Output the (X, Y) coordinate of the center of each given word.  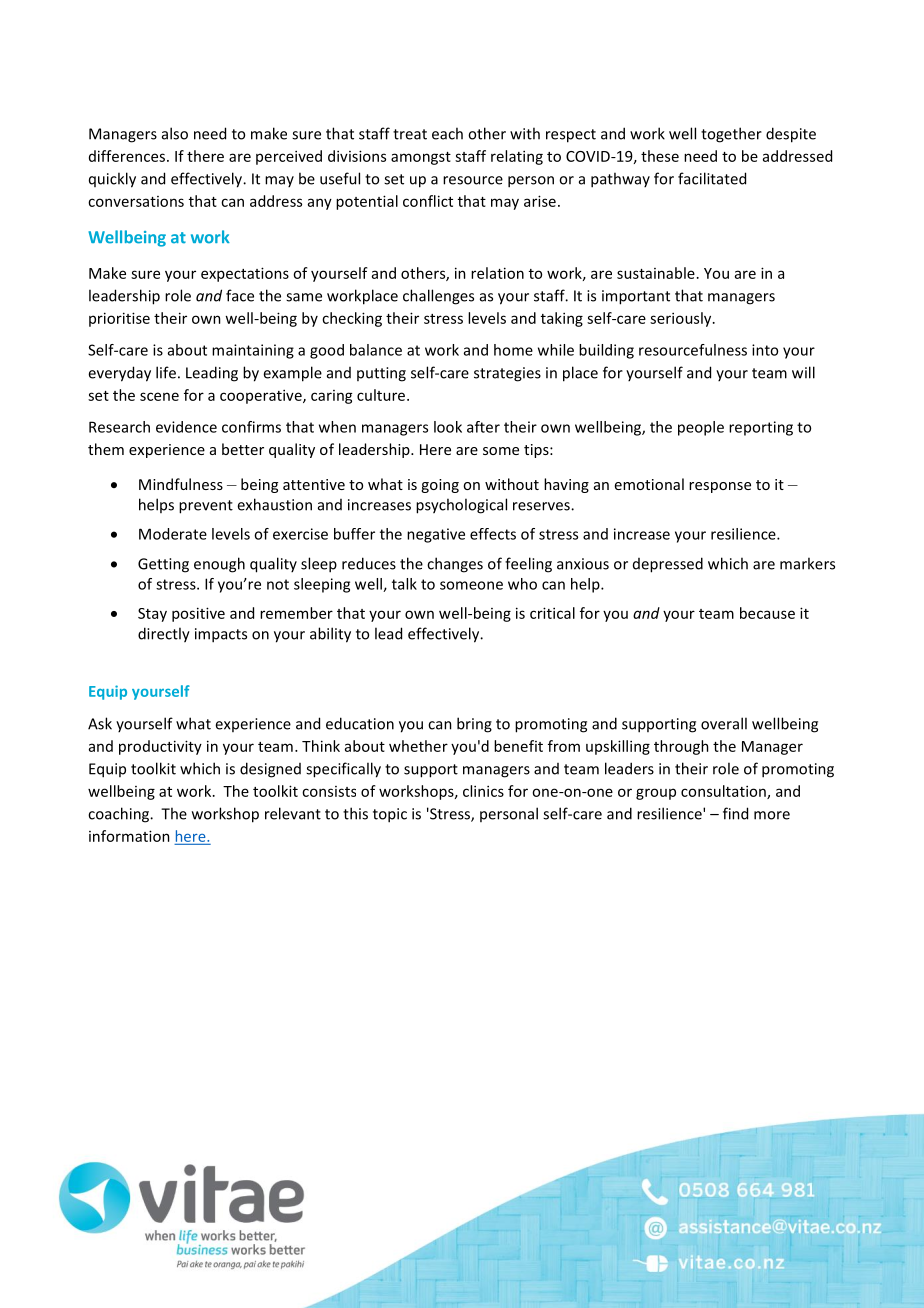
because (767, 613)
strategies (507, 374)
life (166, 372)
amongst (421, 158)
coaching (120, 815)
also (175, 133)
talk (404, 584)
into (765, 350)
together (731, 135)
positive (198, 614)
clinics (483, 791)
